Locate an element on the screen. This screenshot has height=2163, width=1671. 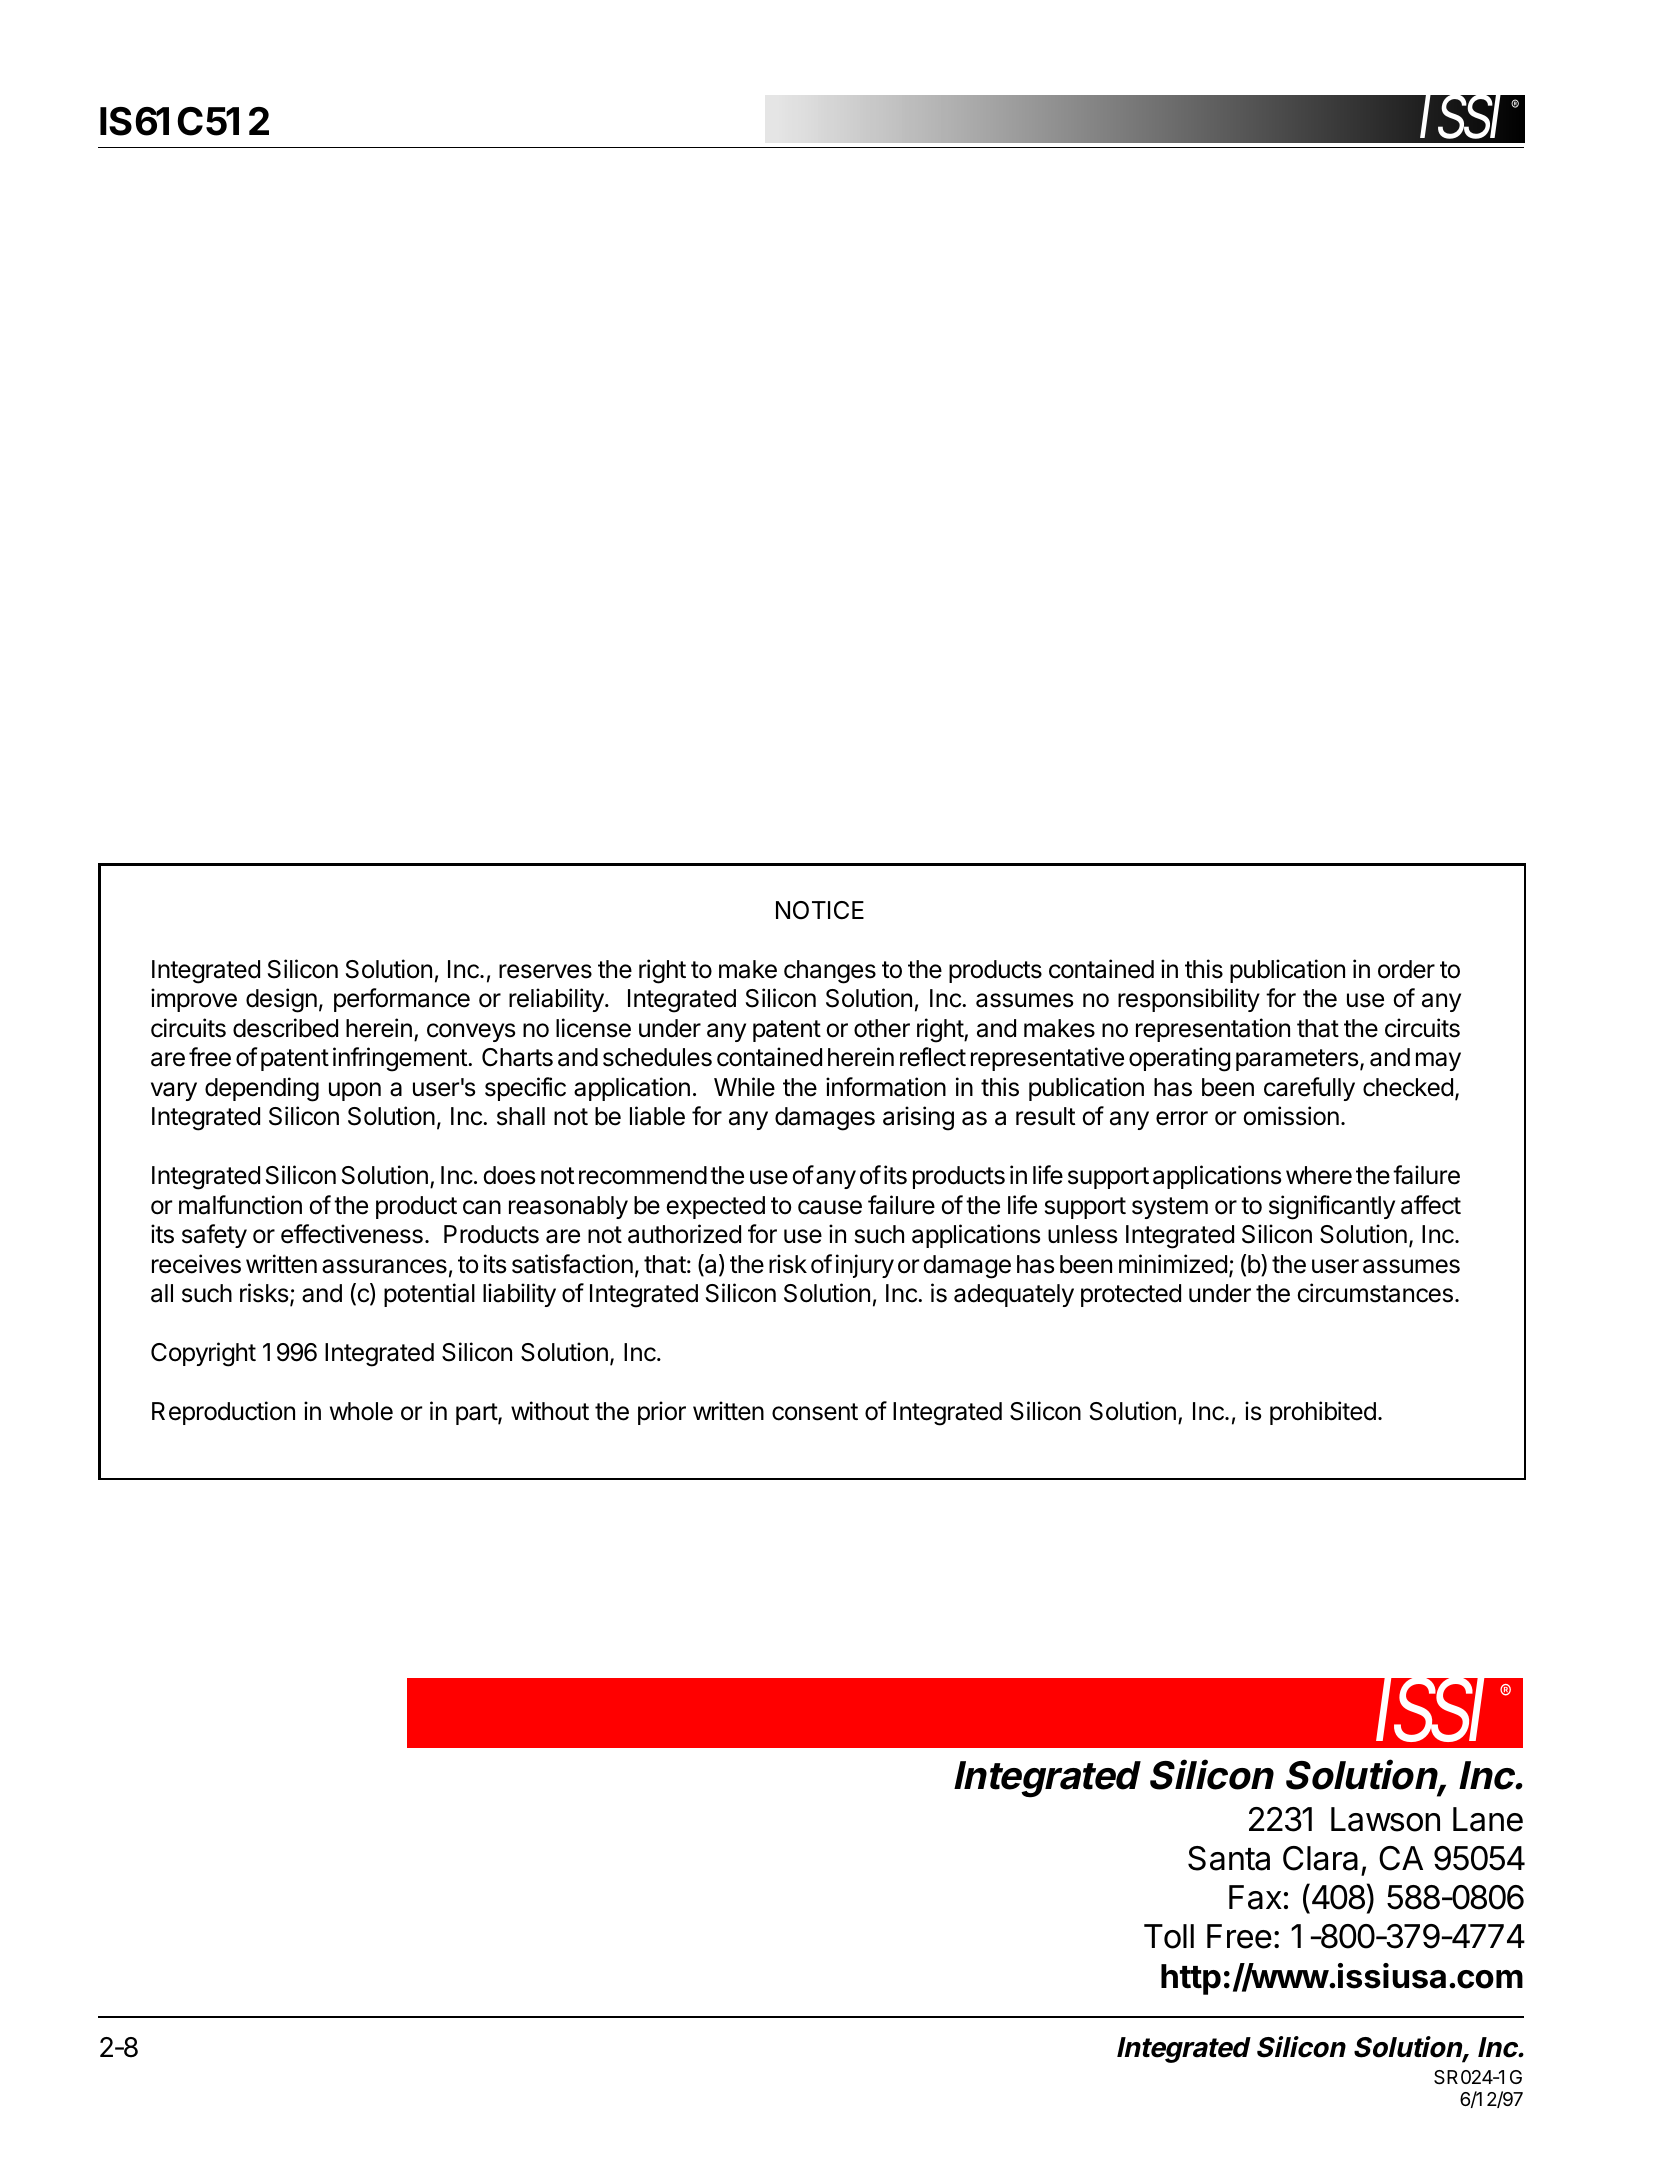
changes is located at coordinates (830, 972).
